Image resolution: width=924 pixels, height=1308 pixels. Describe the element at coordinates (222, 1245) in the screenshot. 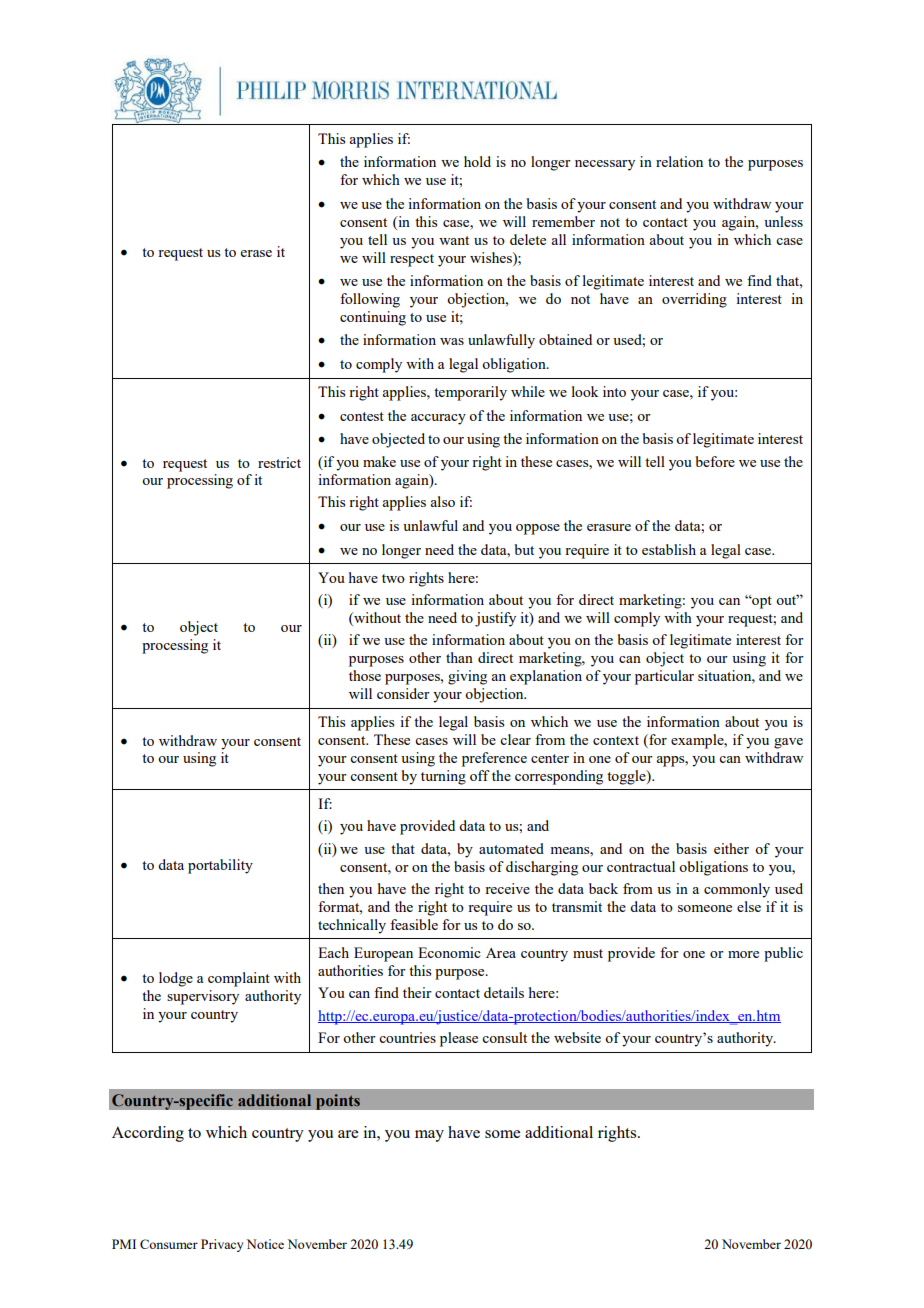

I see `Privacy` at that location.
